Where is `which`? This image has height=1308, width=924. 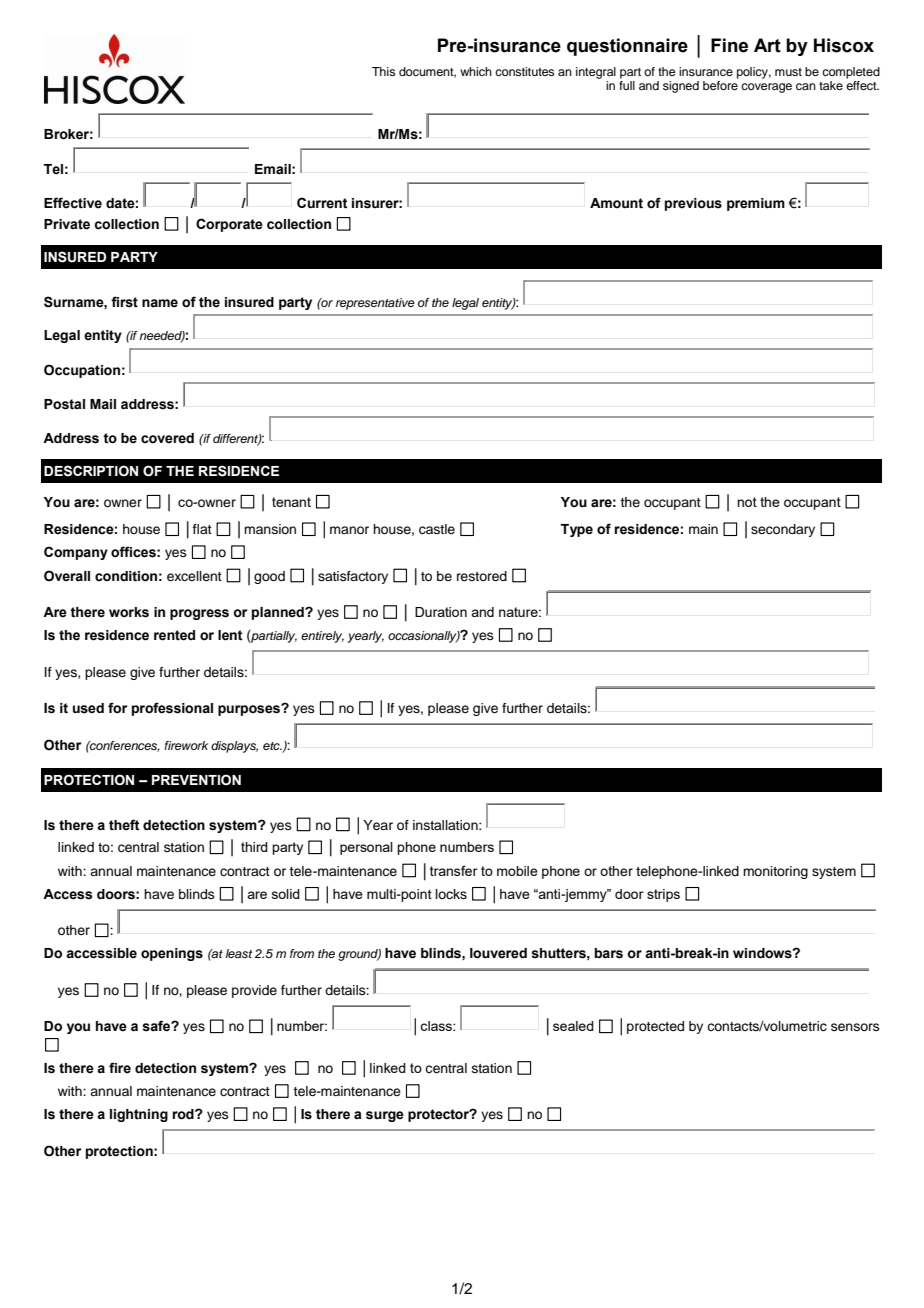 which is located at coordinates (476, 71).
